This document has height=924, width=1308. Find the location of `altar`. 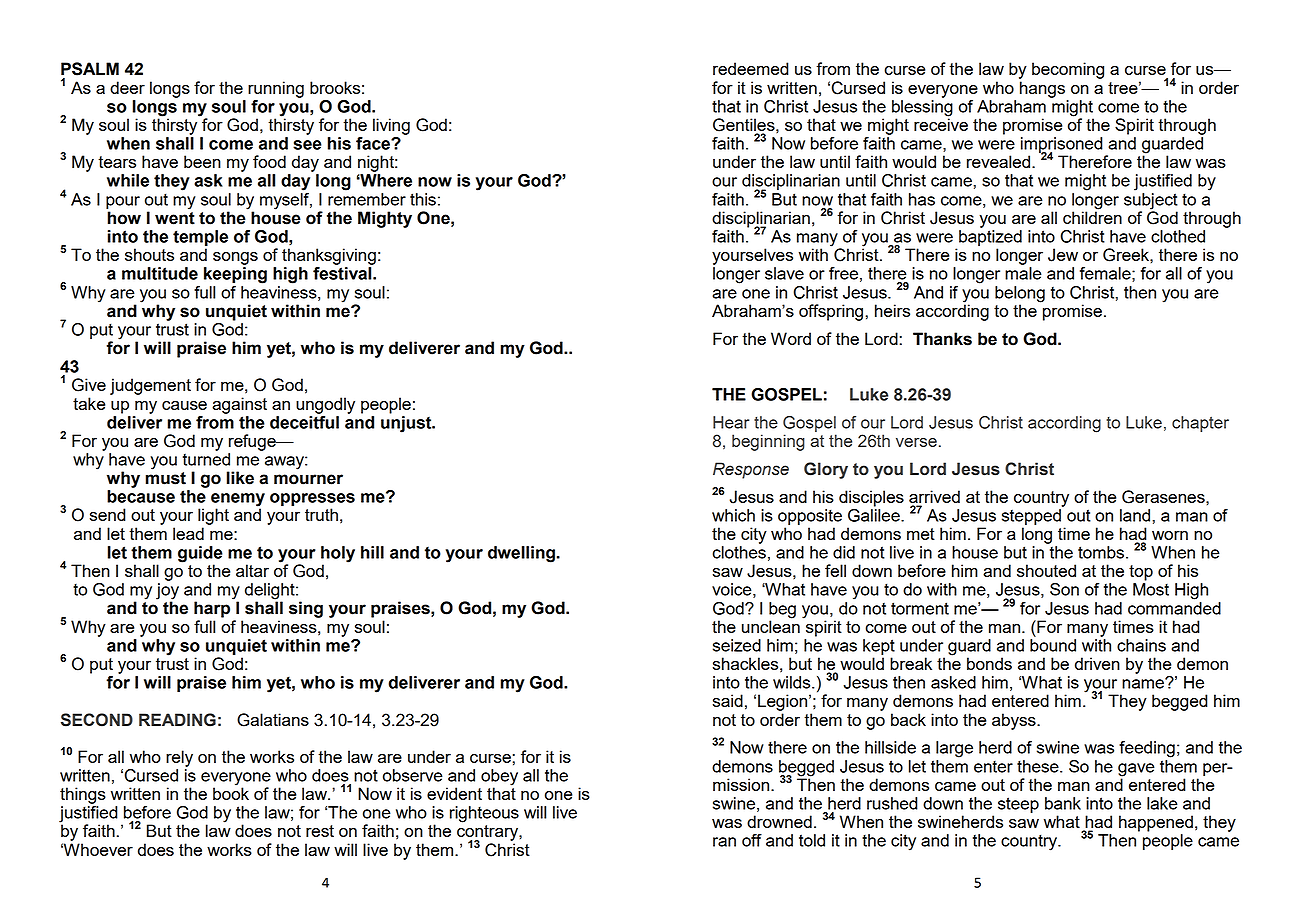

altar is located at coordinates (252, 570).
